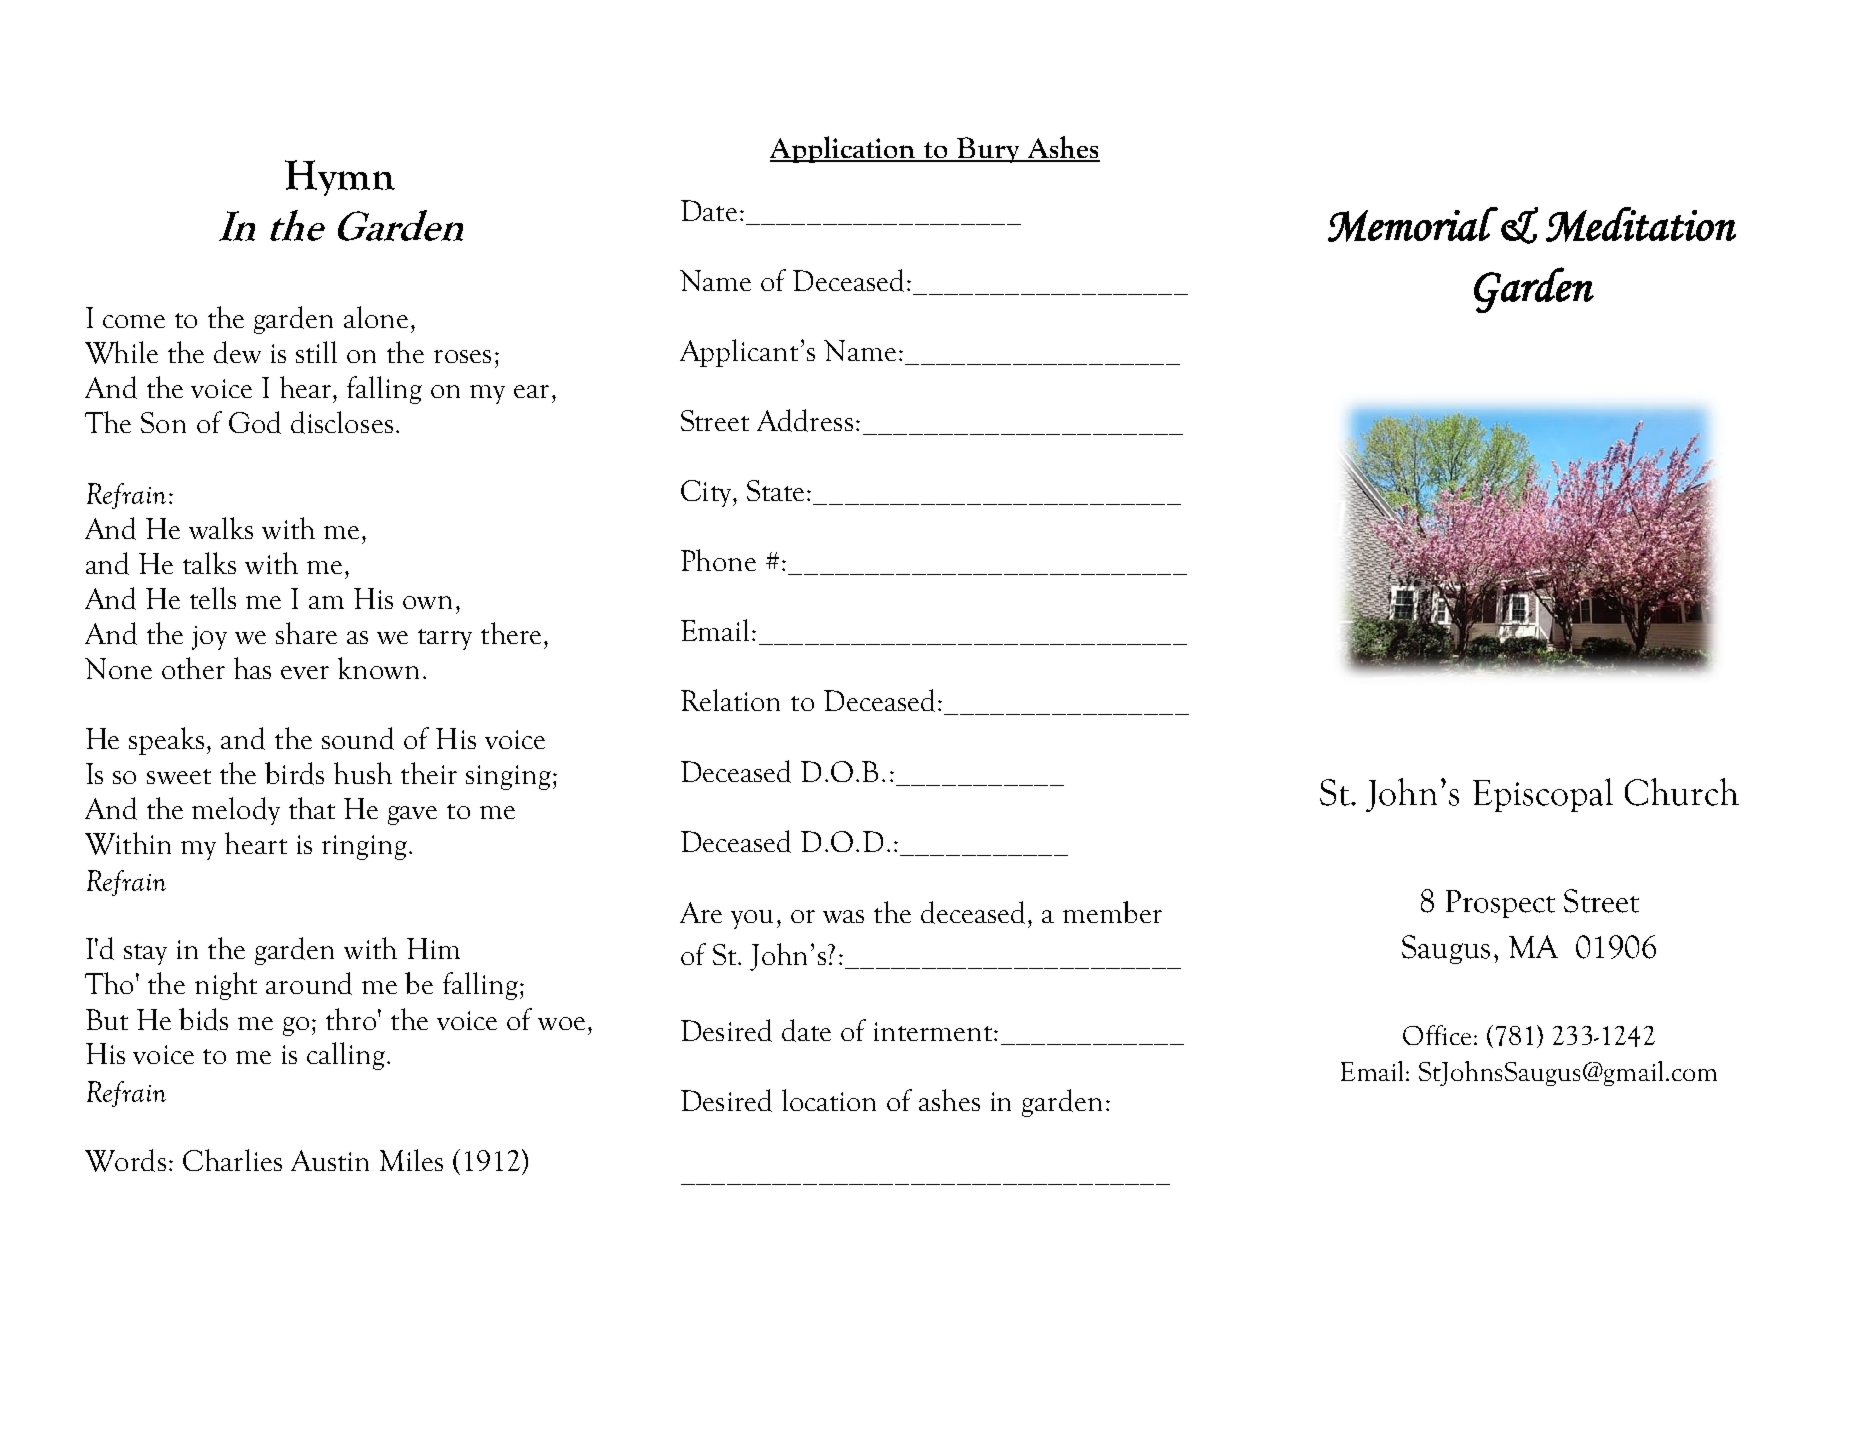  What do you see at coordinates (844, 149) in the image?
I see `Application` at bounding box center [844, 149].
